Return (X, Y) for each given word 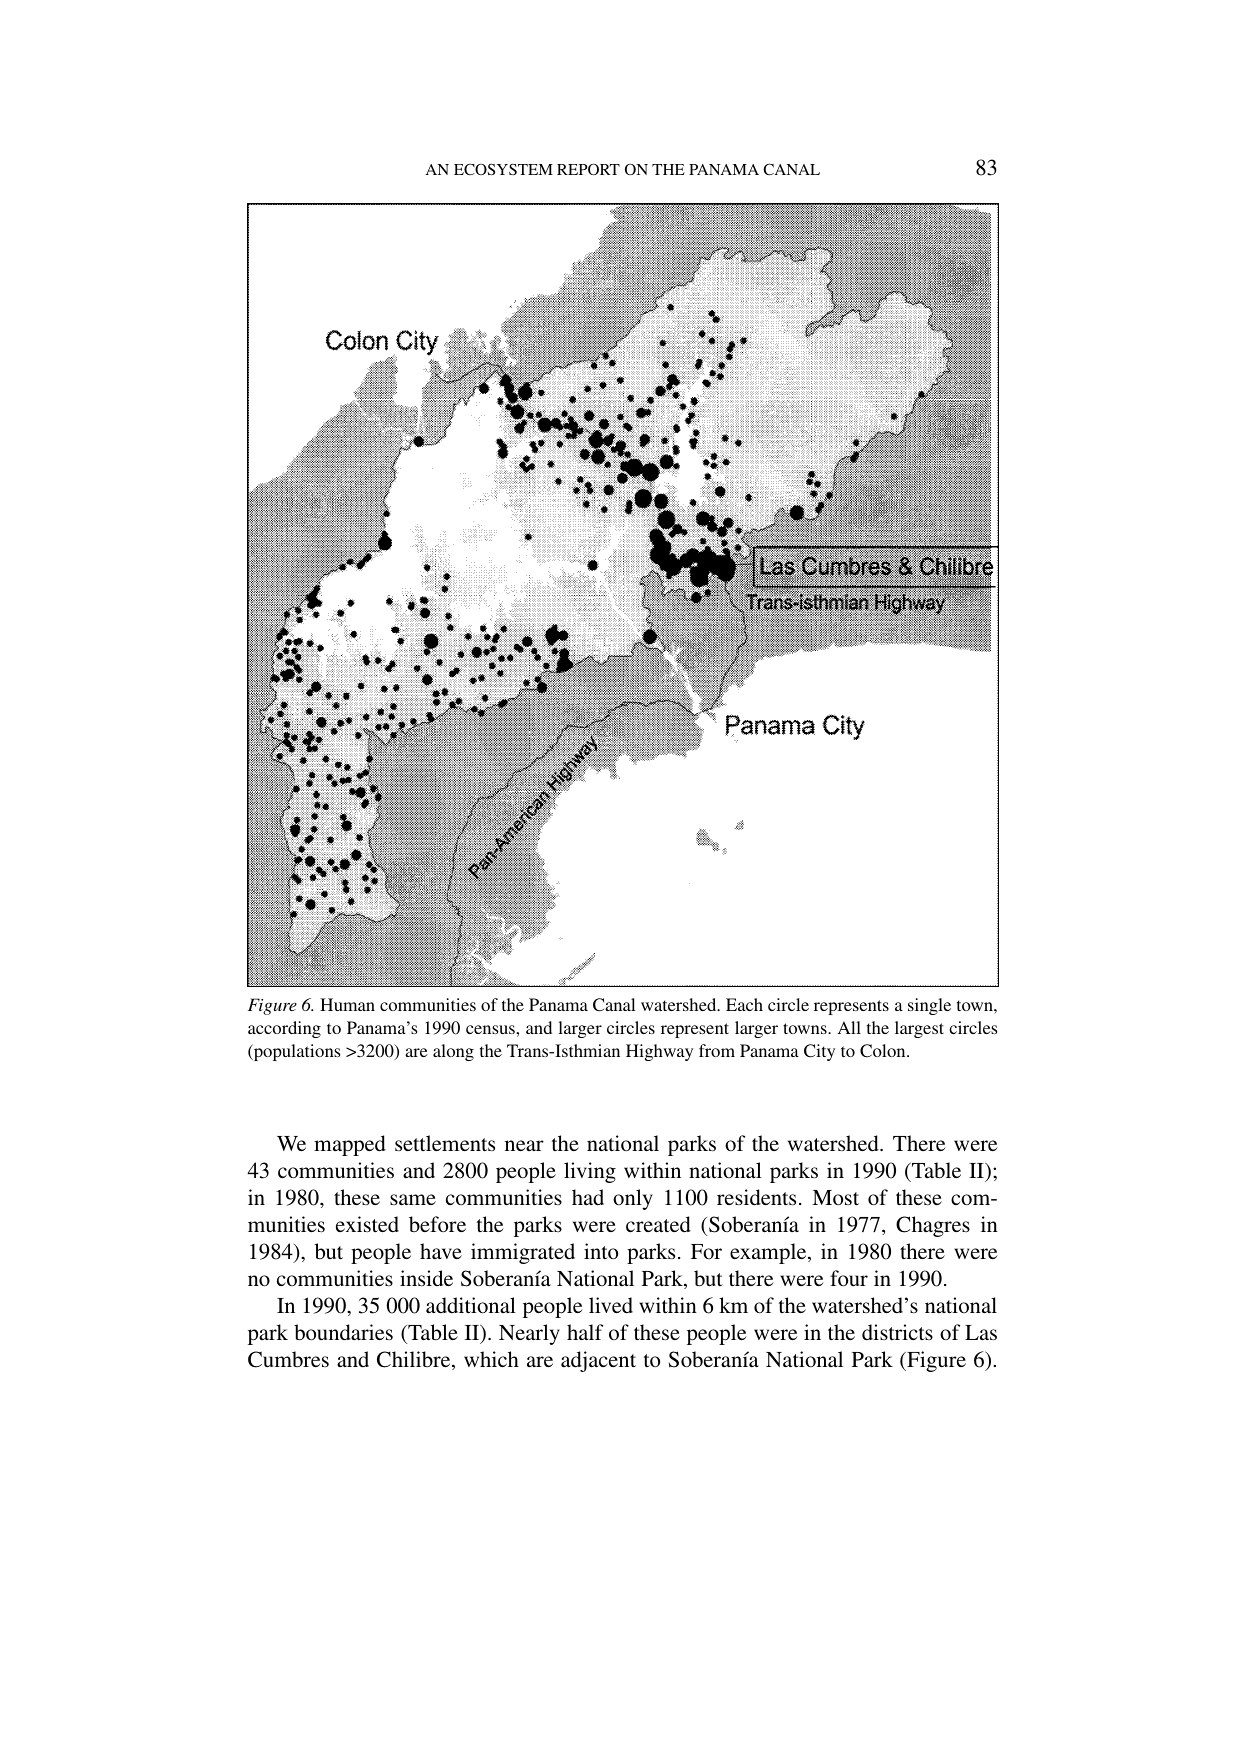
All (849, 1027)
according (284, 1029)
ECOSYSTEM (503, 169)
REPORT (588, 169)
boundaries (343, 1332)
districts (897, 1332)
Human (347, 1004)
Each (744, 1004)
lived (611, 1305)
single (929, 1006)
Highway (659, 1052)
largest (919, 1029)
